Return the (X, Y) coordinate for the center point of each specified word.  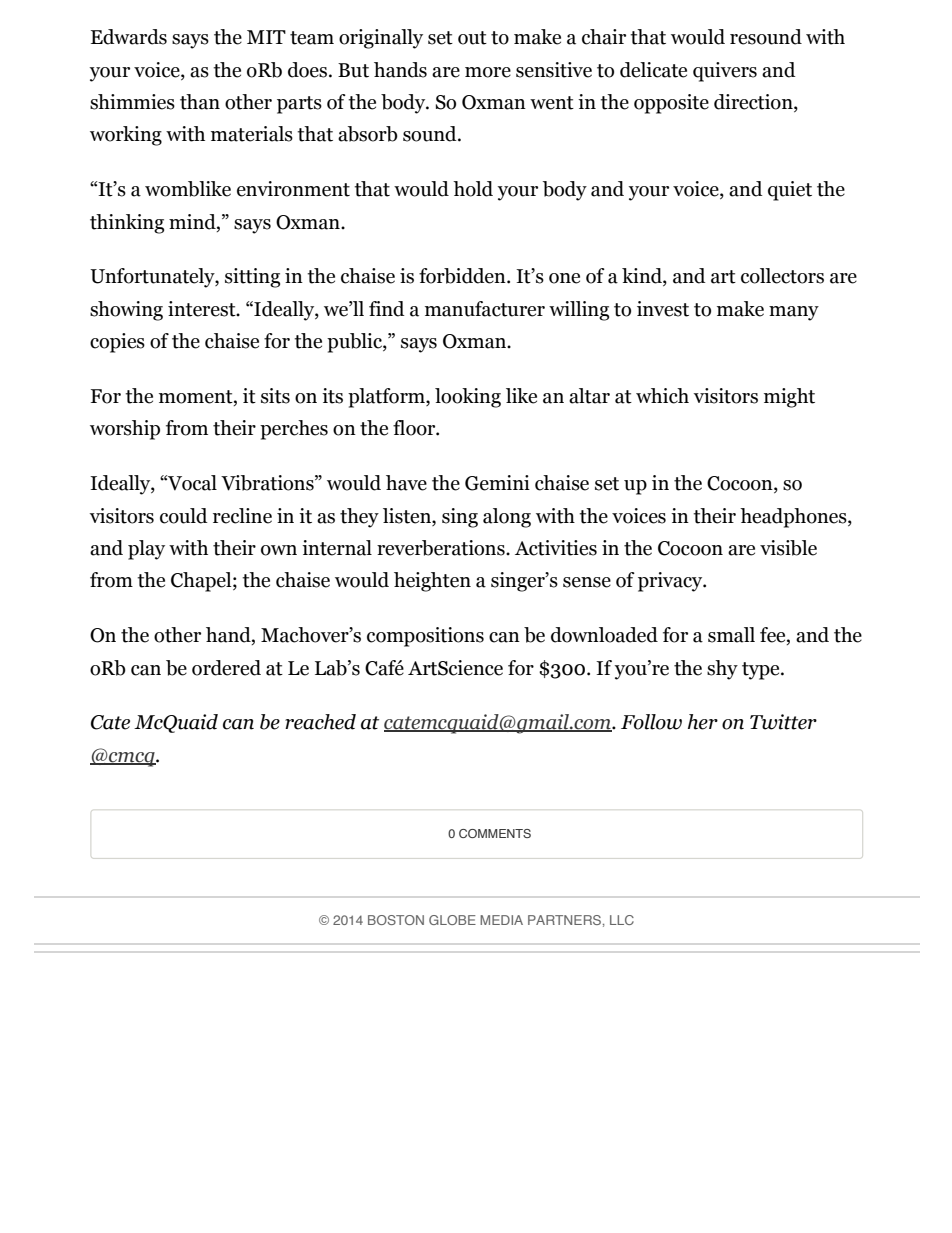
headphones (794, 518)
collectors (782, 276)
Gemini (497, 483)
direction (754, 103)
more (488, 72)
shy (722, 670)
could (184, 516)
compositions (425, 637)
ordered (226, 668)
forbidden (463, 276)
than (200, 102)
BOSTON (396, 920)
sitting (252, 278)
